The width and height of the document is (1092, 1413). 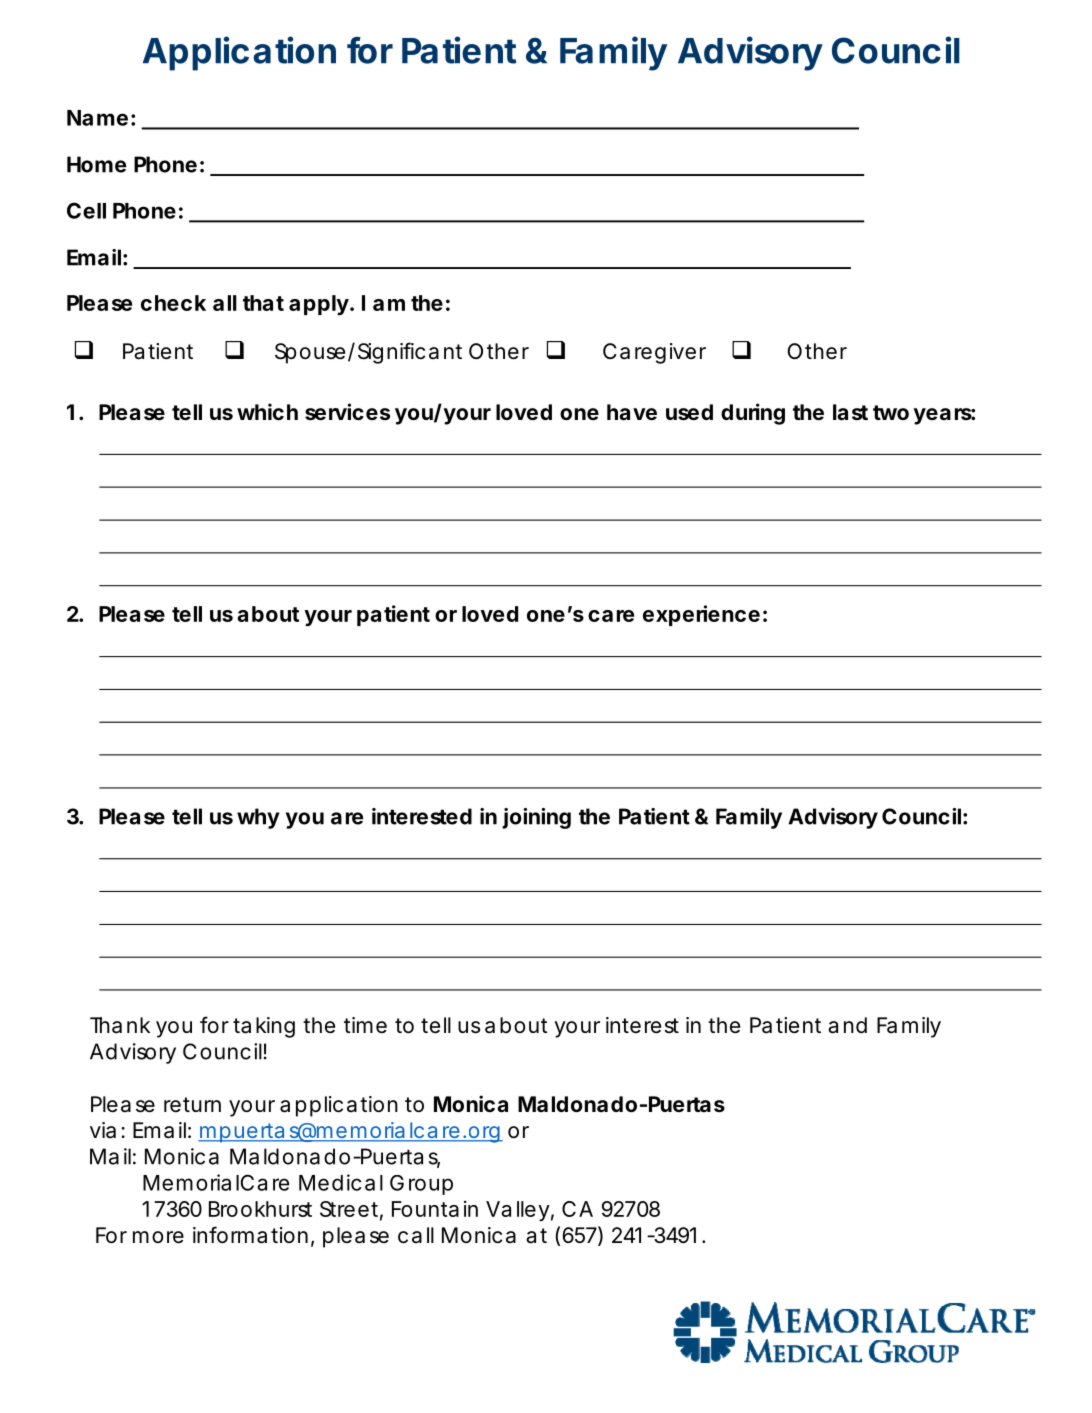 I want to click on call, so click(x=416, y=1235).
